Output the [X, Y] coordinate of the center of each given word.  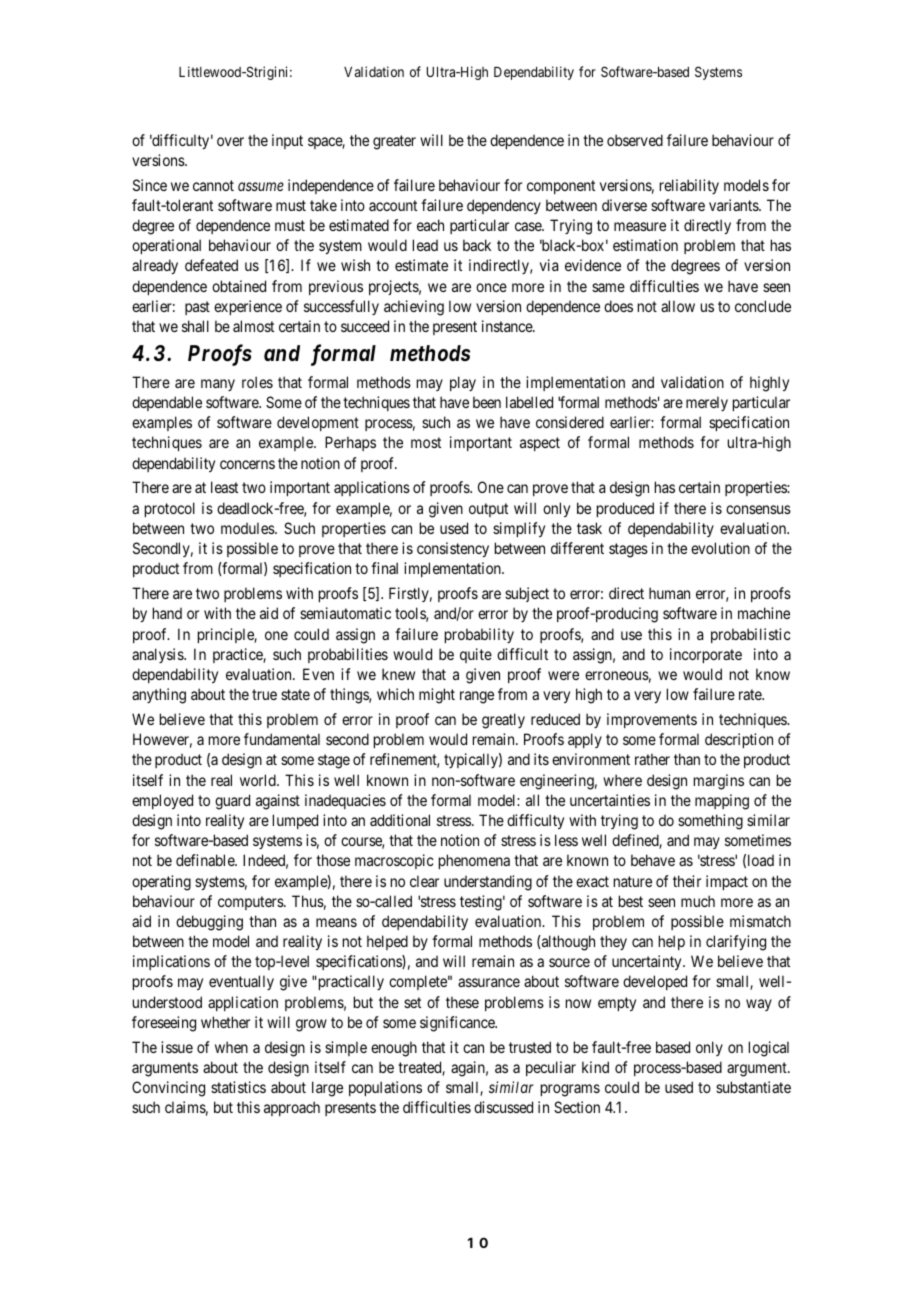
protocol [170, 509]
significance [458, 1024]
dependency [504, 206]
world [259, 780]
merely [707, 403]
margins [719, 782]
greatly [503, 721]
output [488, 510]
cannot [213, 185]
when [231, 1047]
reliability [689, 186]
